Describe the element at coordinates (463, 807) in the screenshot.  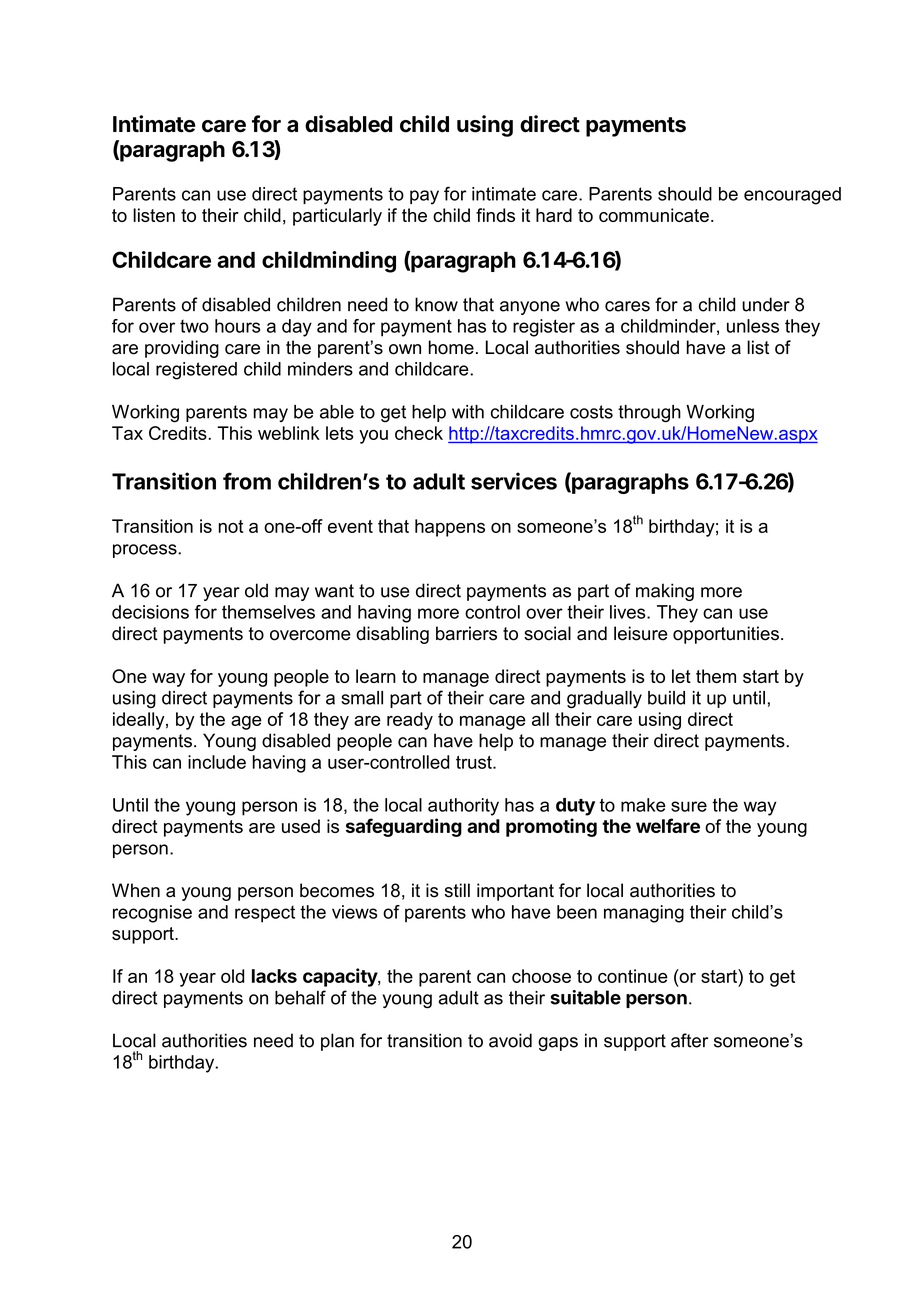
I see `authority` at that location.
